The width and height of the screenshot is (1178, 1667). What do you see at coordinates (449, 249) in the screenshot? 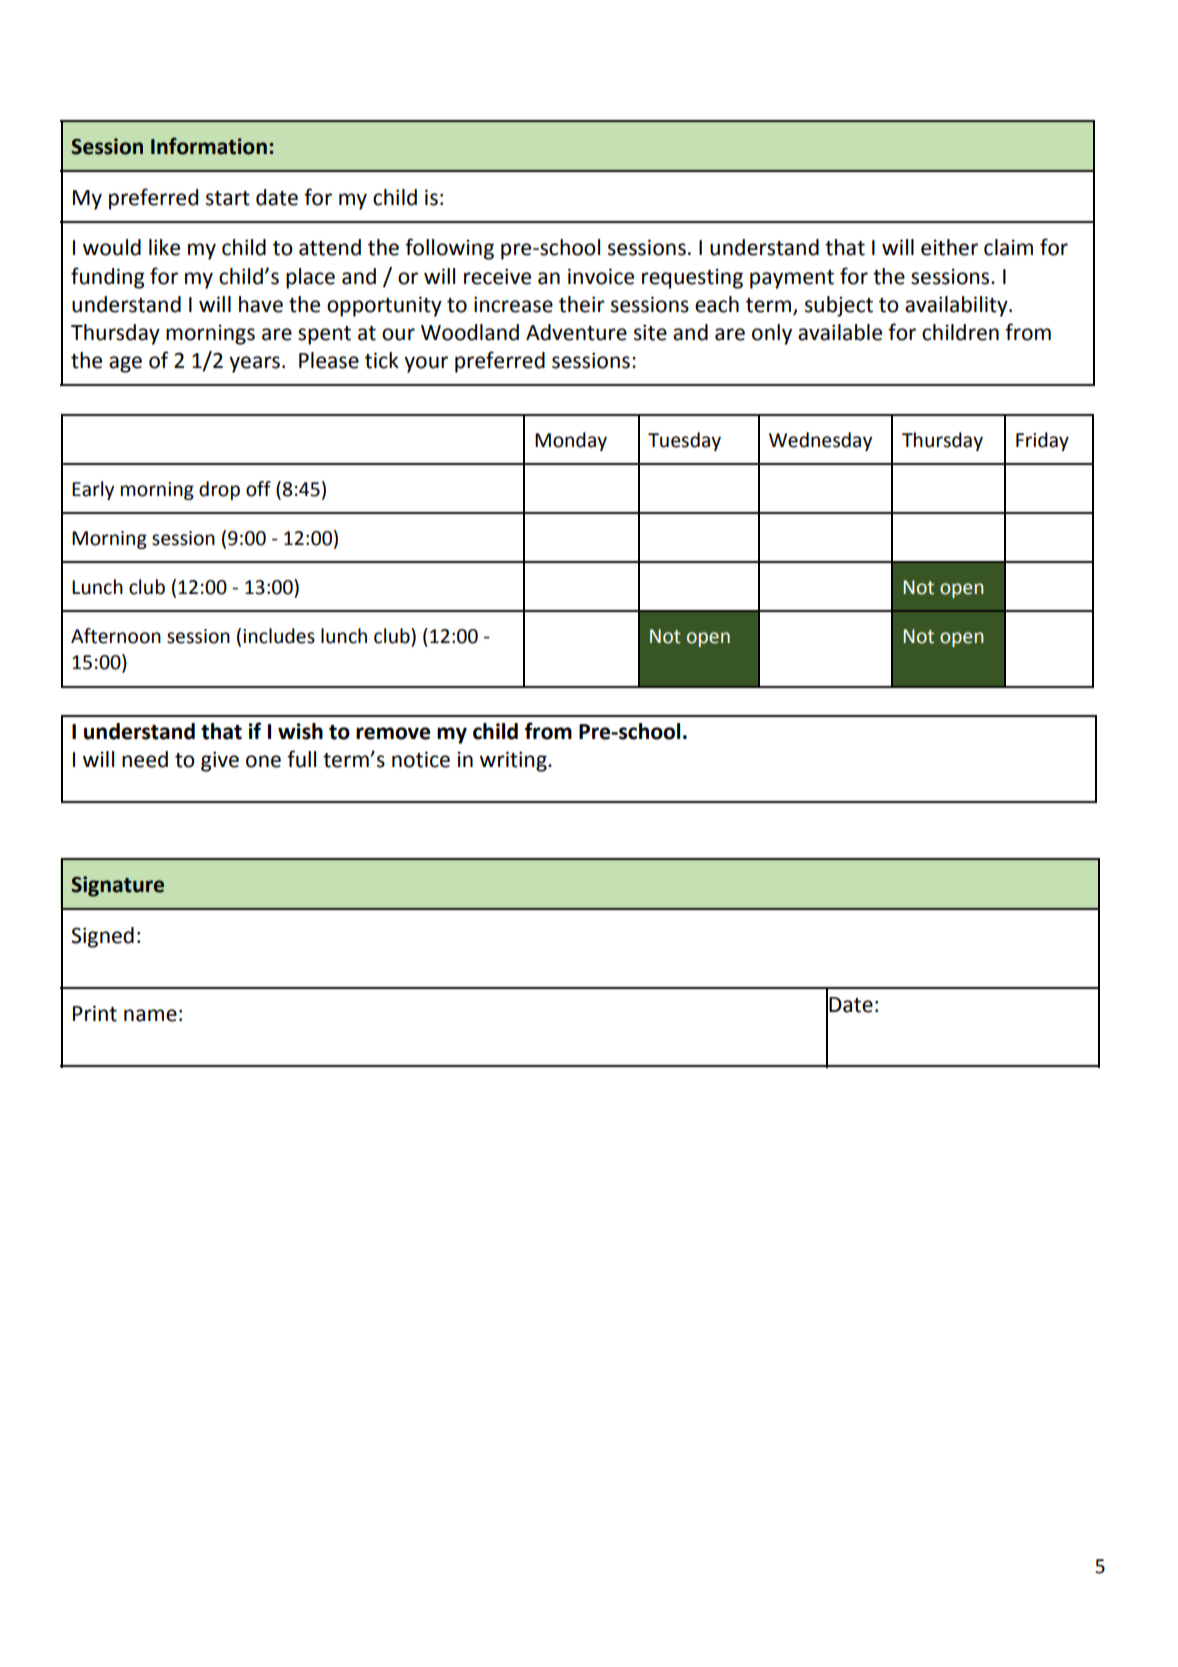
I see `following` at bounding box center [449, 249].
